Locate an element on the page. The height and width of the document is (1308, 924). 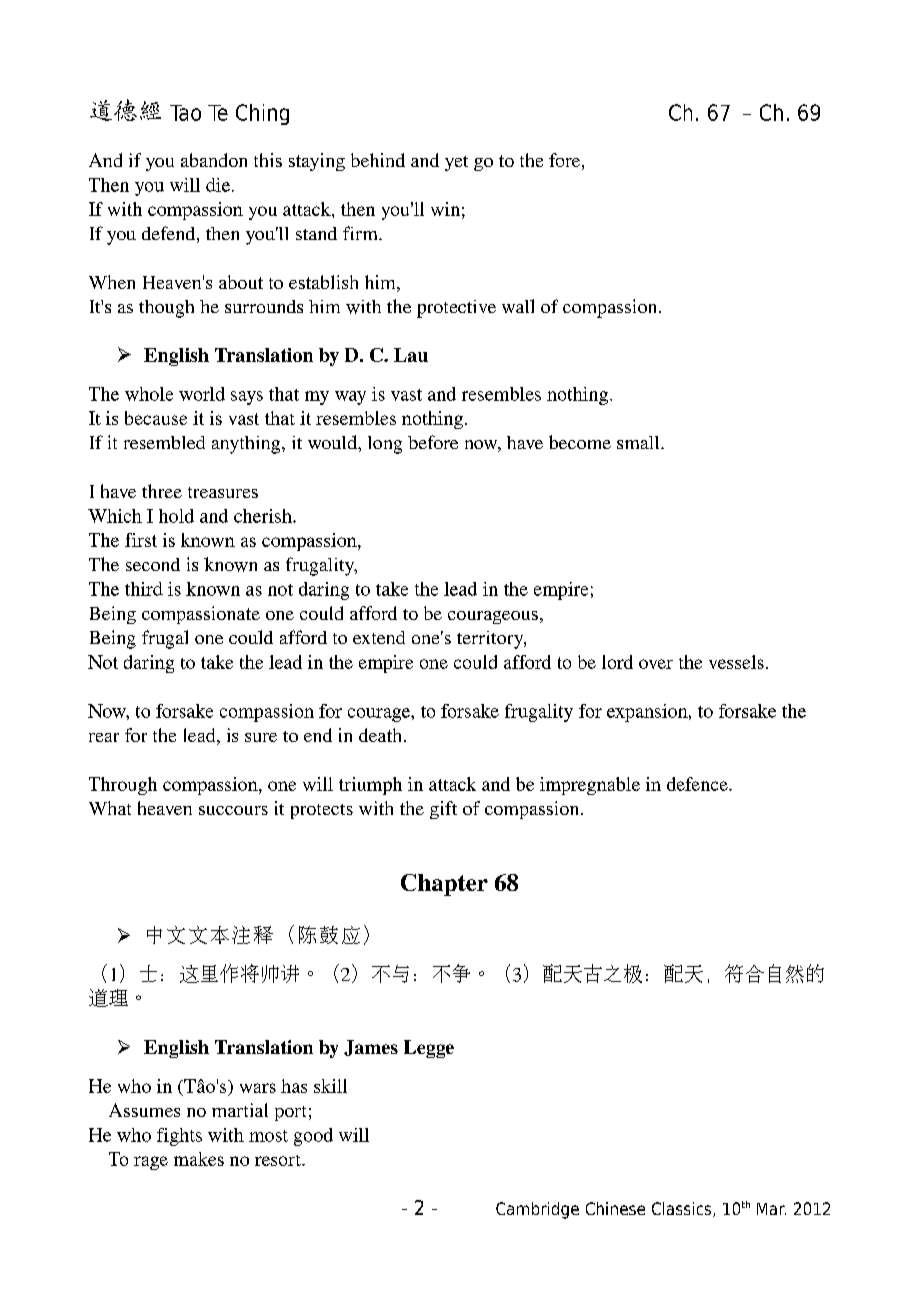
gift is located at coordinates (443, 810).
